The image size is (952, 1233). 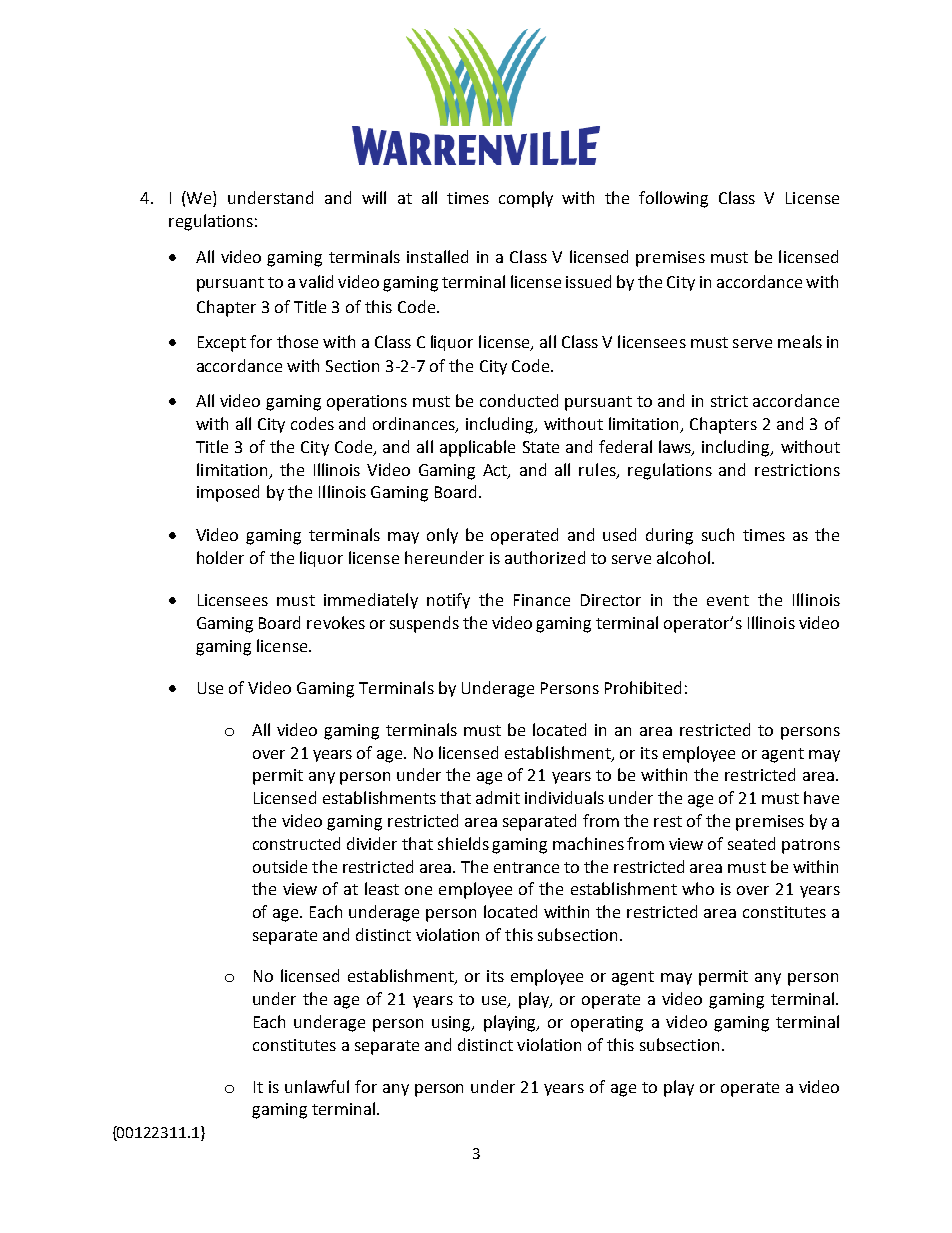 I want to click on following, so click(x=673, y=199).
